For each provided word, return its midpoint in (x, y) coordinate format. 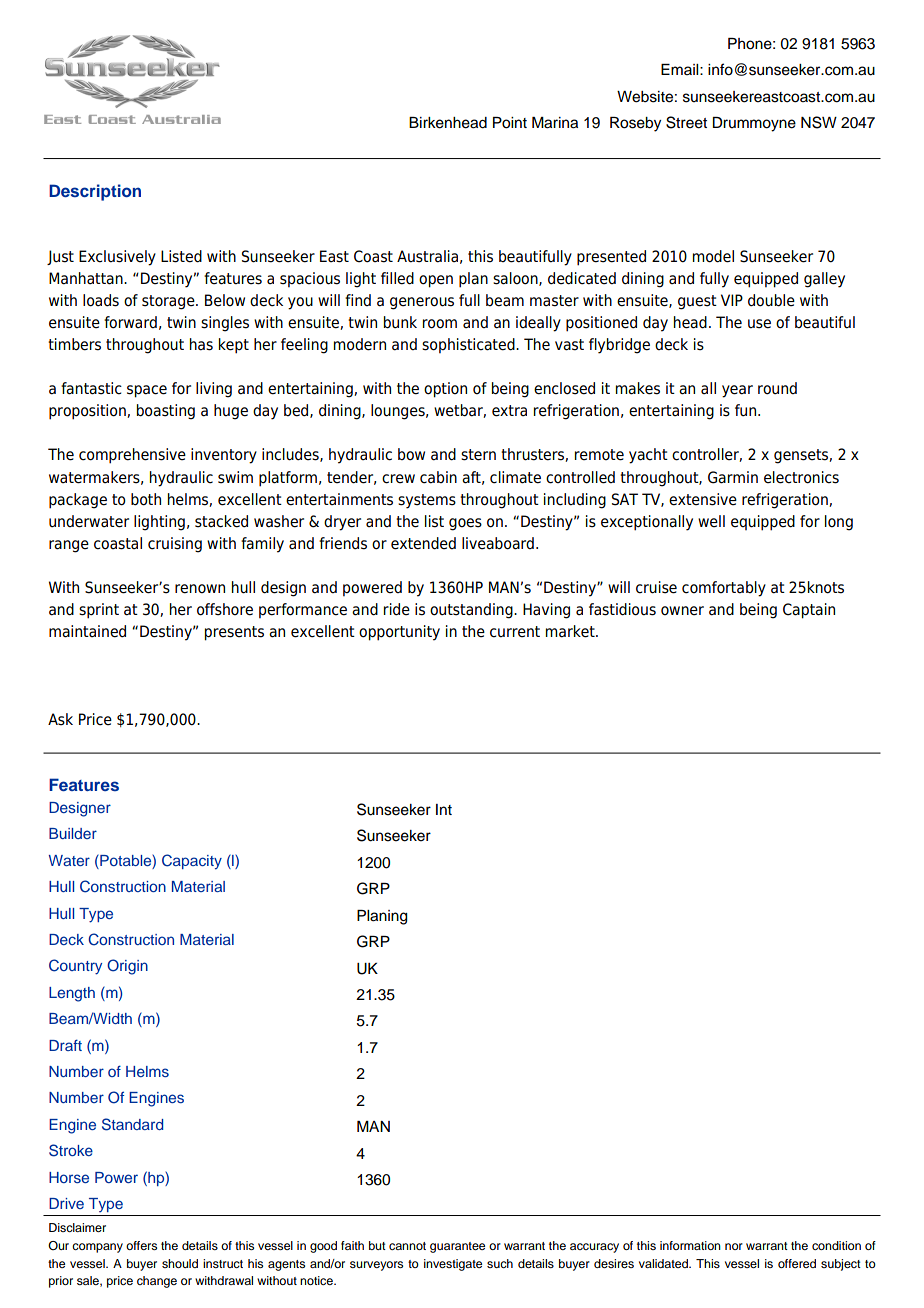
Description (95, 192)
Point (510, 123)
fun (747, 410)
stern (478, 455)
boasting (166, 412)
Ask (60, 719)
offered (797, 1263)
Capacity (192, 862)
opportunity (399, 633)
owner (682, 611)
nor (734, 1246)
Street (686, 122)
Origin (127, 967)
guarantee (457, 1247)
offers (141, 1245)
